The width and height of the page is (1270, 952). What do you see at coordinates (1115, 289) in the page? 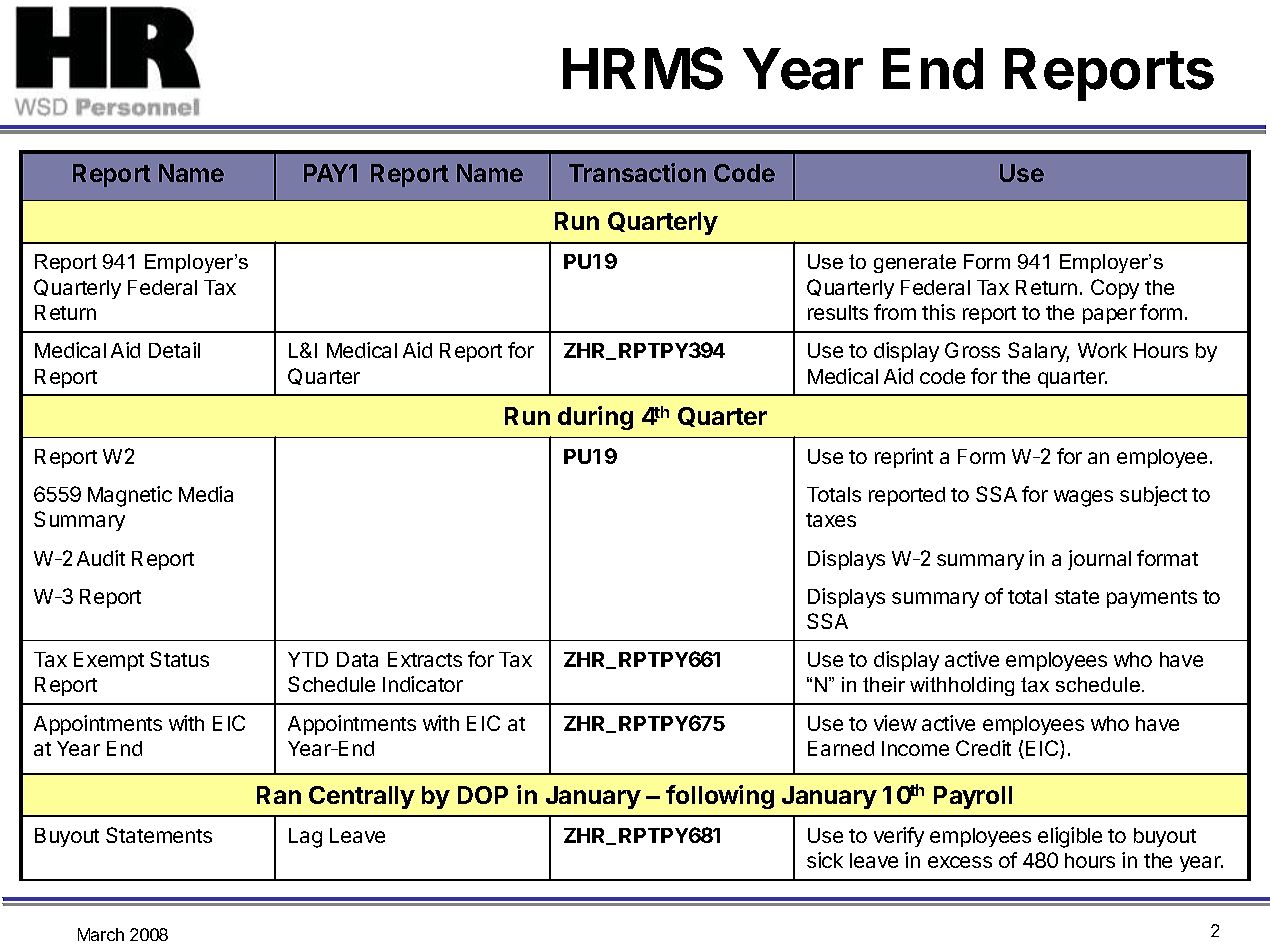
I see `Copy` at bounding box center [1115, 289].
